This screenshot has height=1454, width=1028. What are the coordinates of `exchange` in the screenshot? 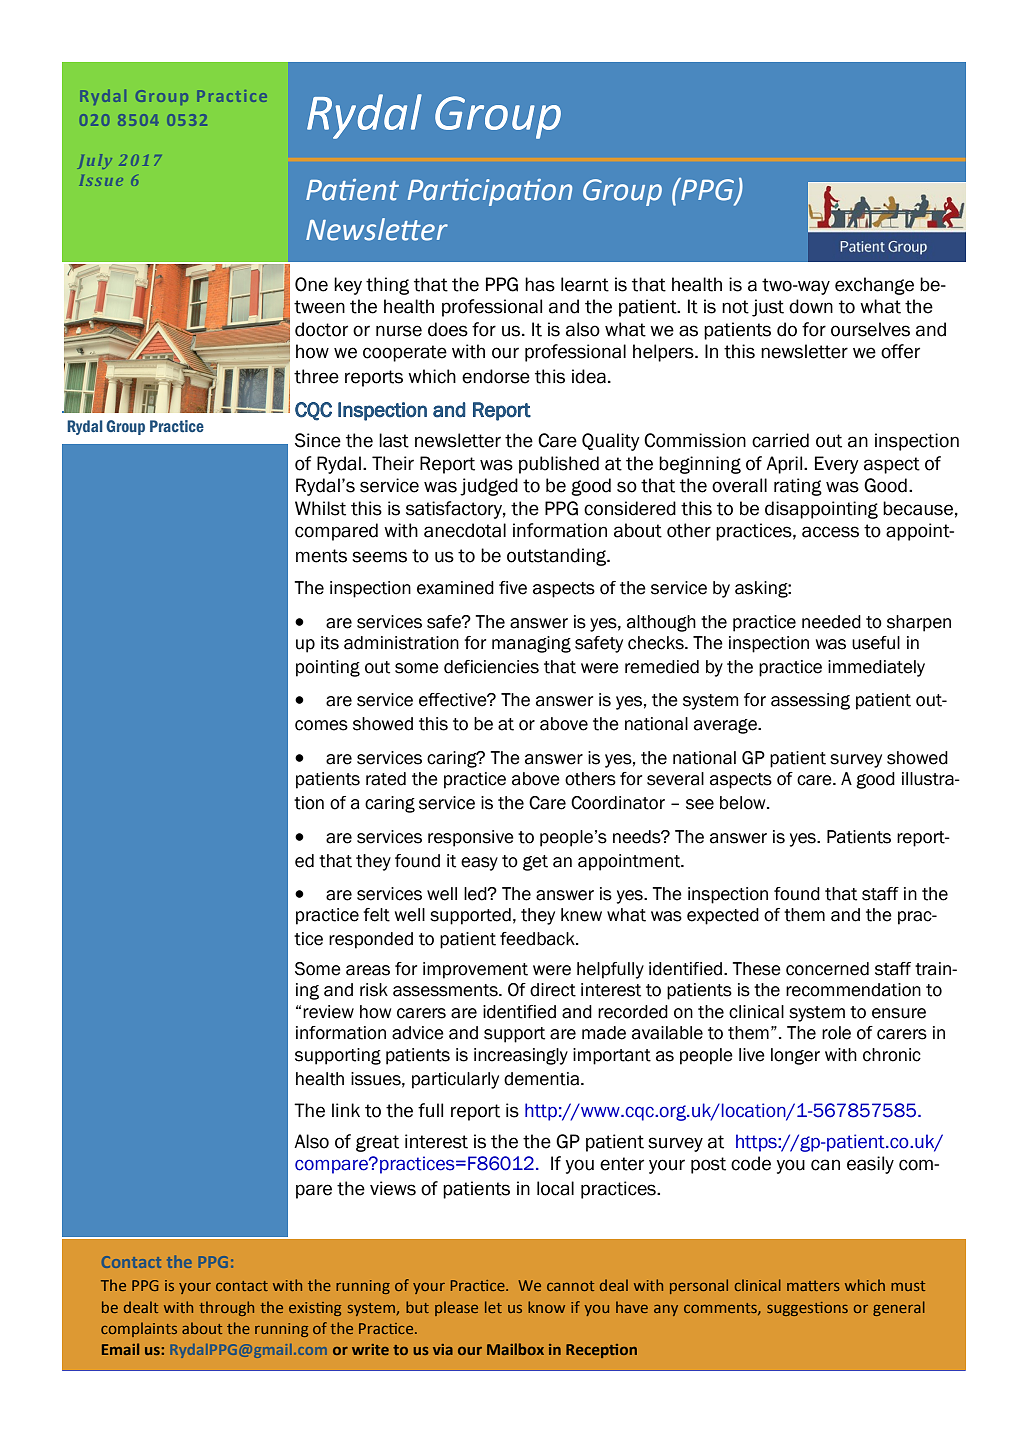 It's located at (874, 286).
